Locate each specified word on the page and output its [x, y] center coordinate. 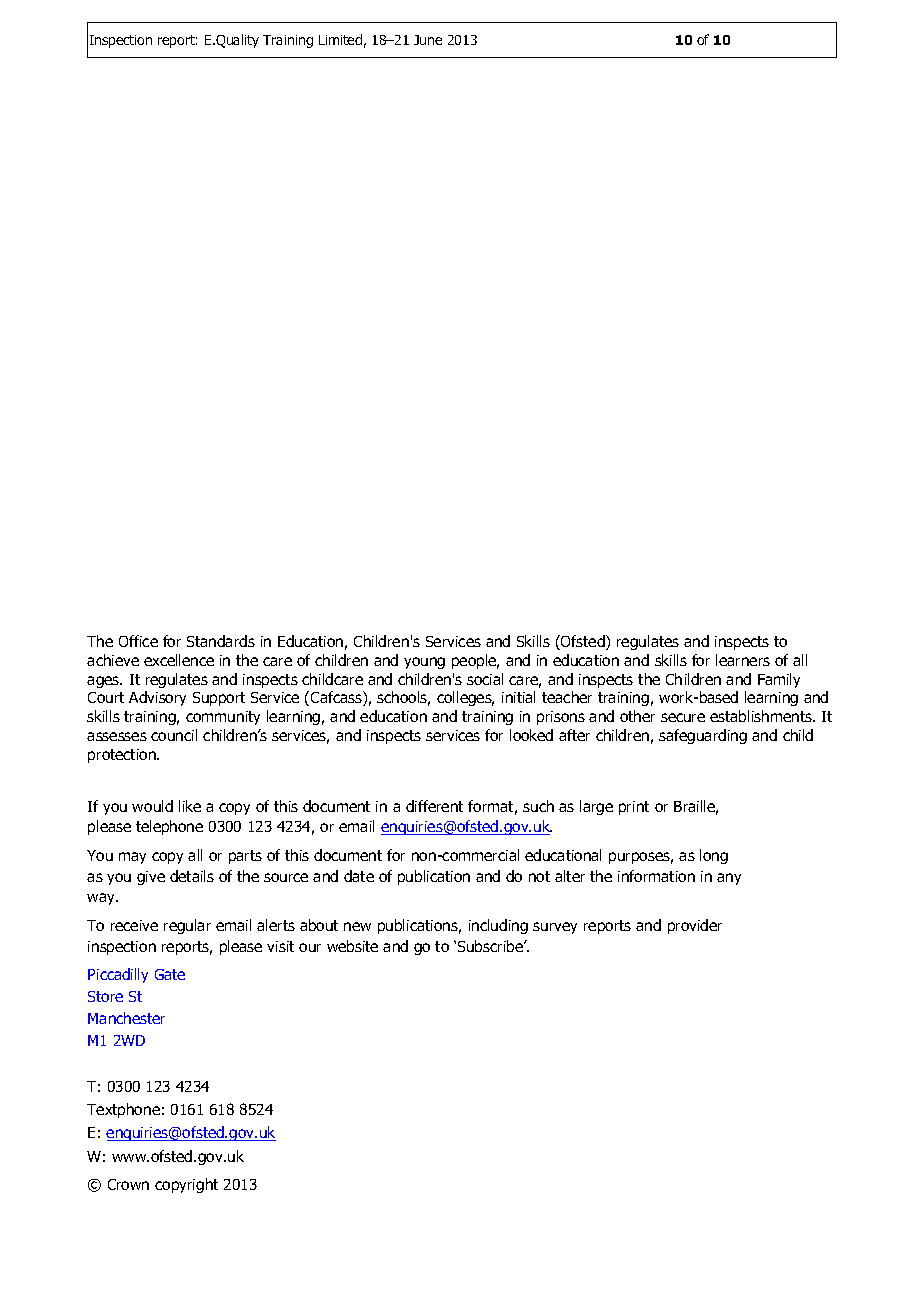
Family [779, 680]
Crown [128, 1184]
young [424, 663]
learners [743, 660]
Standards [221, 641]
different [434, 806]
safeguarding [703, 736]
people [475, 661]
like [190, 806]
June [428, 40]
